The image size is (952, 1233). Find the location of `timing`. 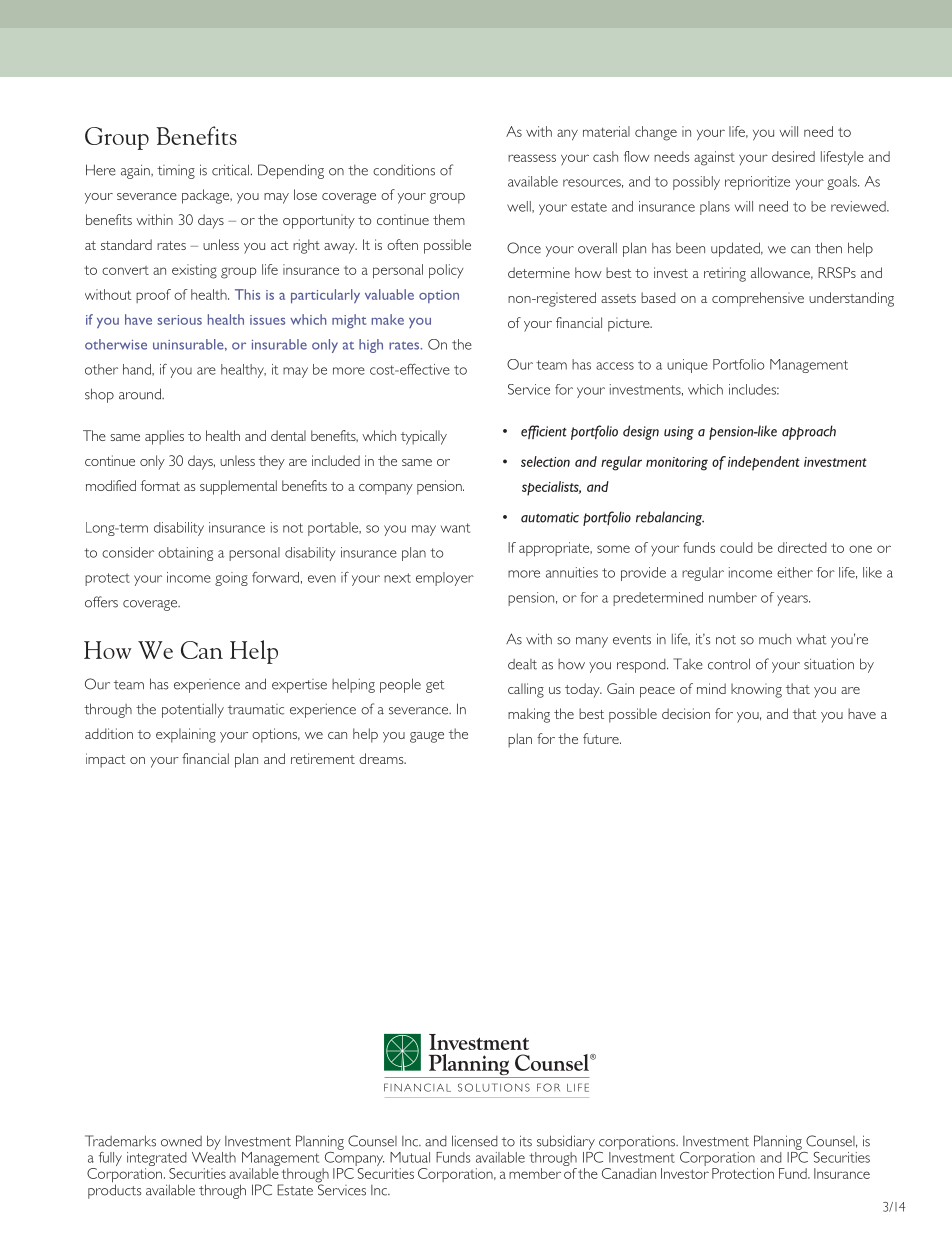

timing is located at coordinates (176, 172).
